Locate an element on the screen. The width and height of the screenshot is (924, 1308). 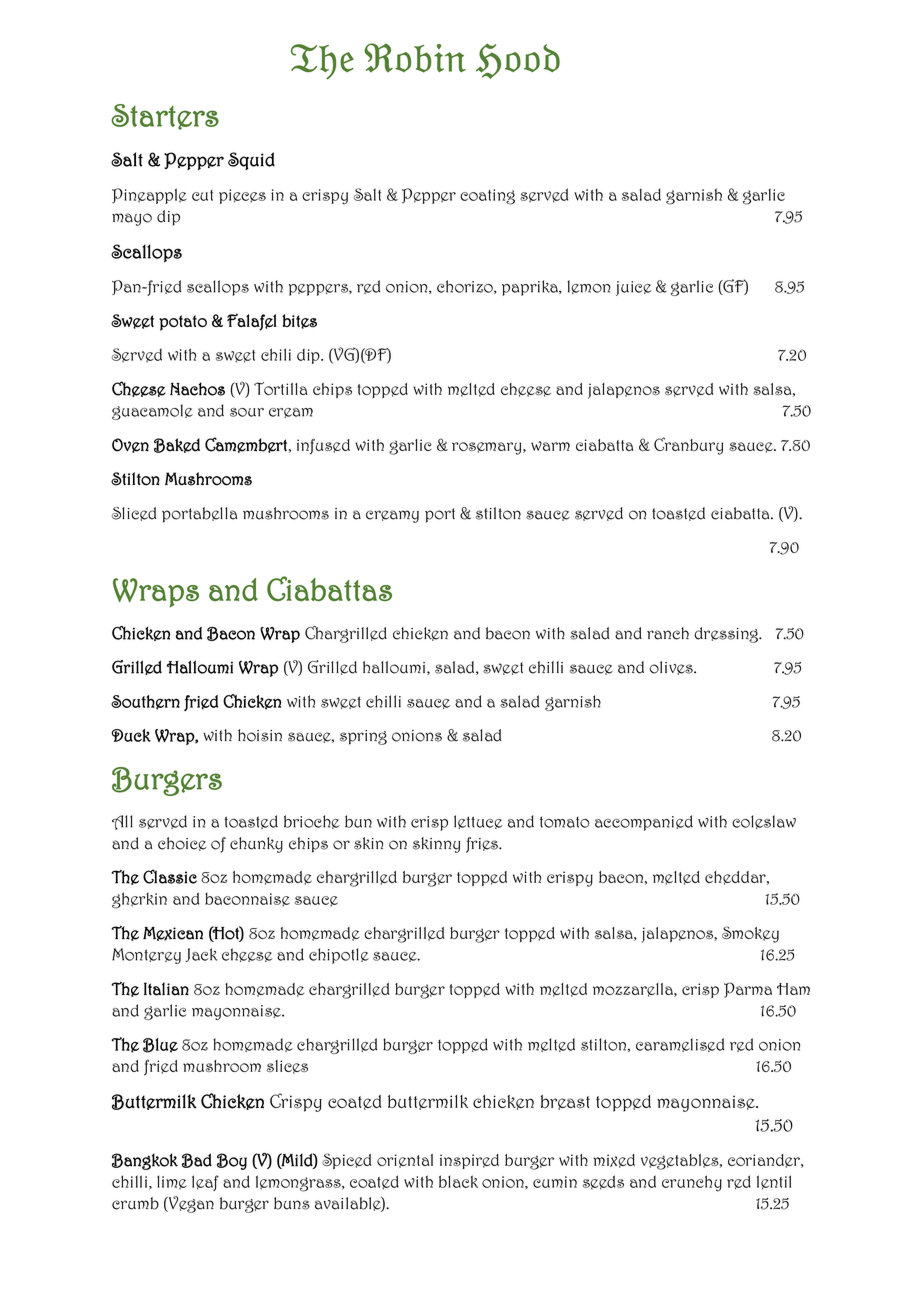
crunchy is located at coordinates (692, 1183).
